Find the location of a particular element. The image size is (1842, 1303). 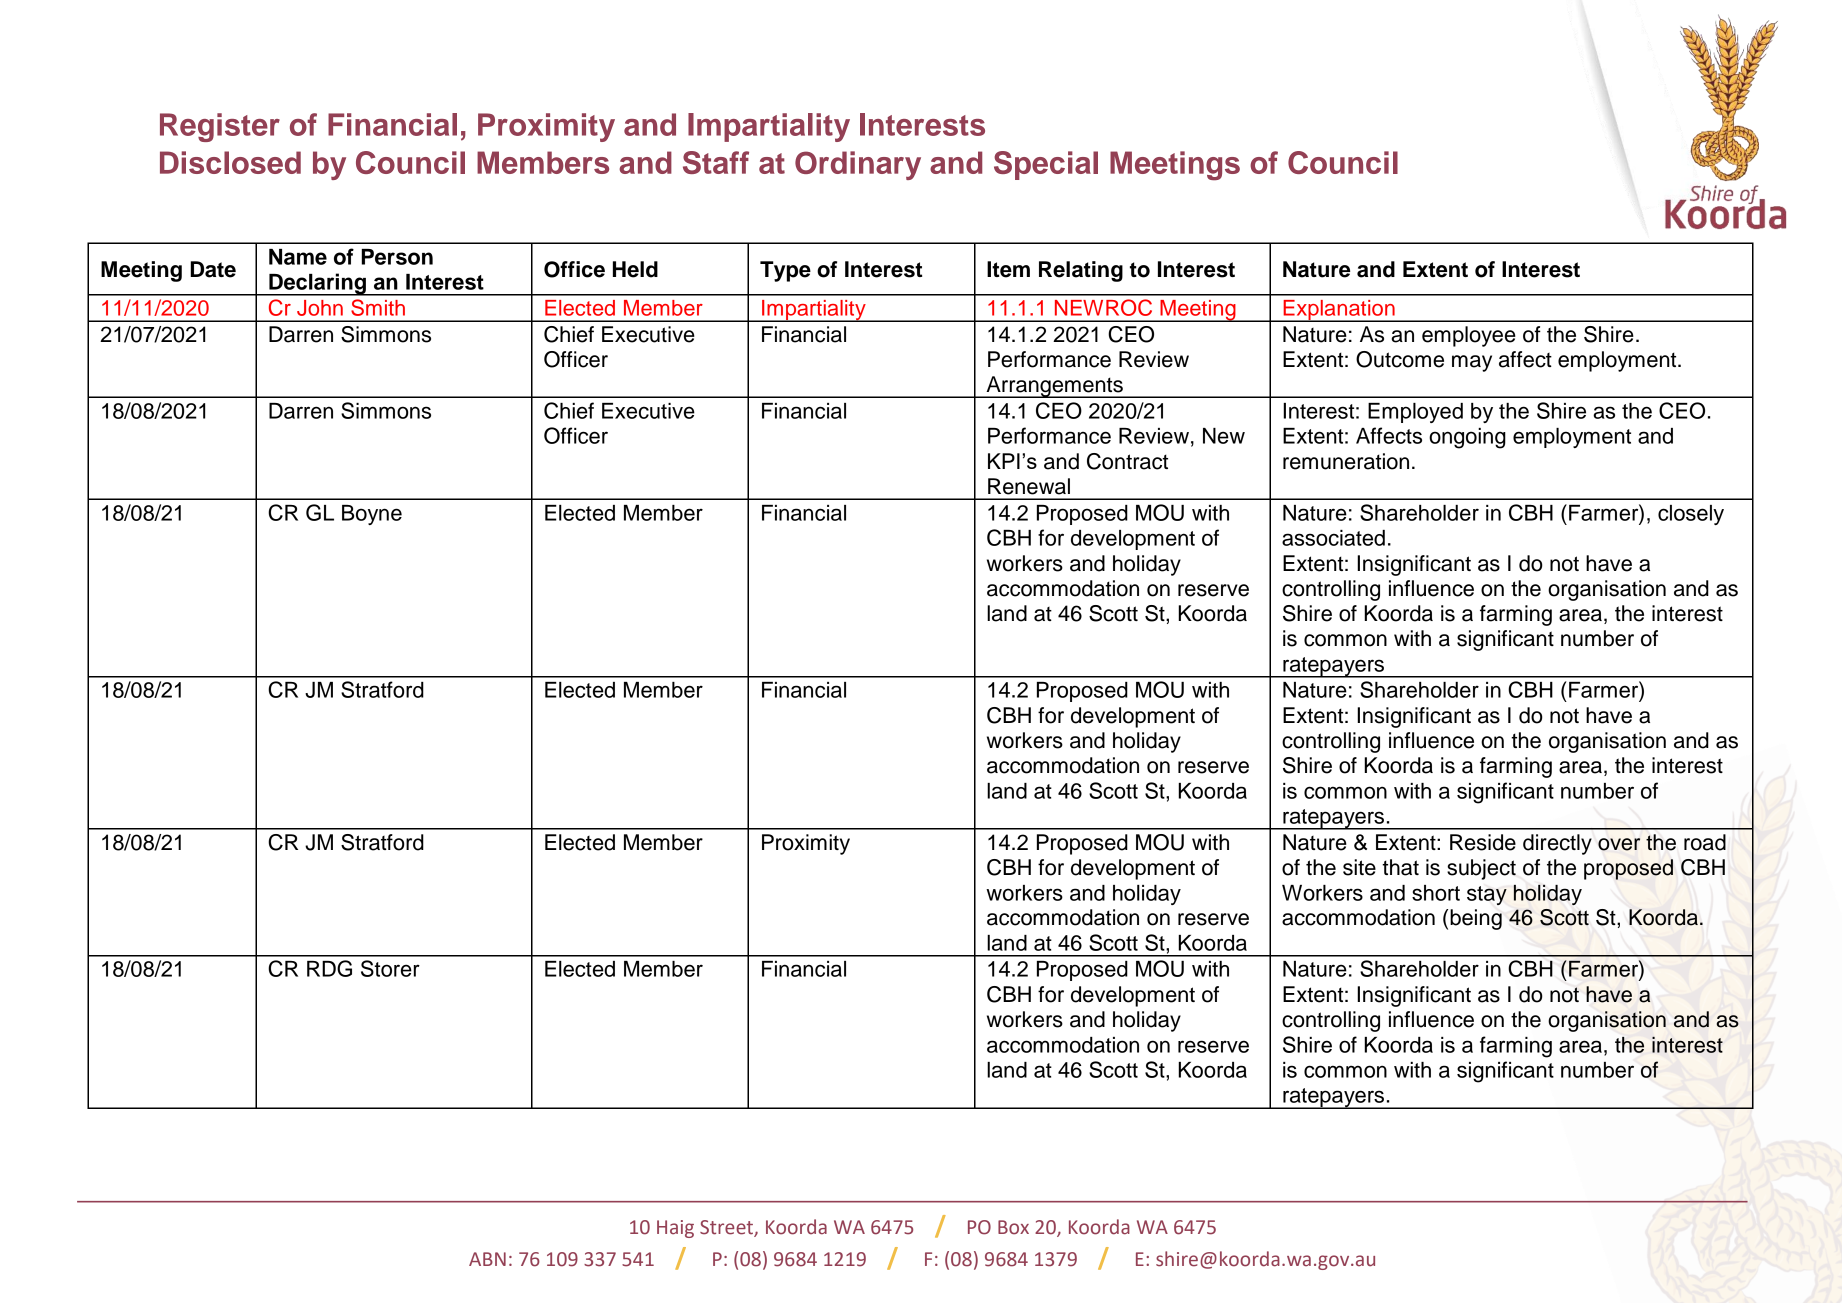

Box is located at coordinates (1013, 1227).
